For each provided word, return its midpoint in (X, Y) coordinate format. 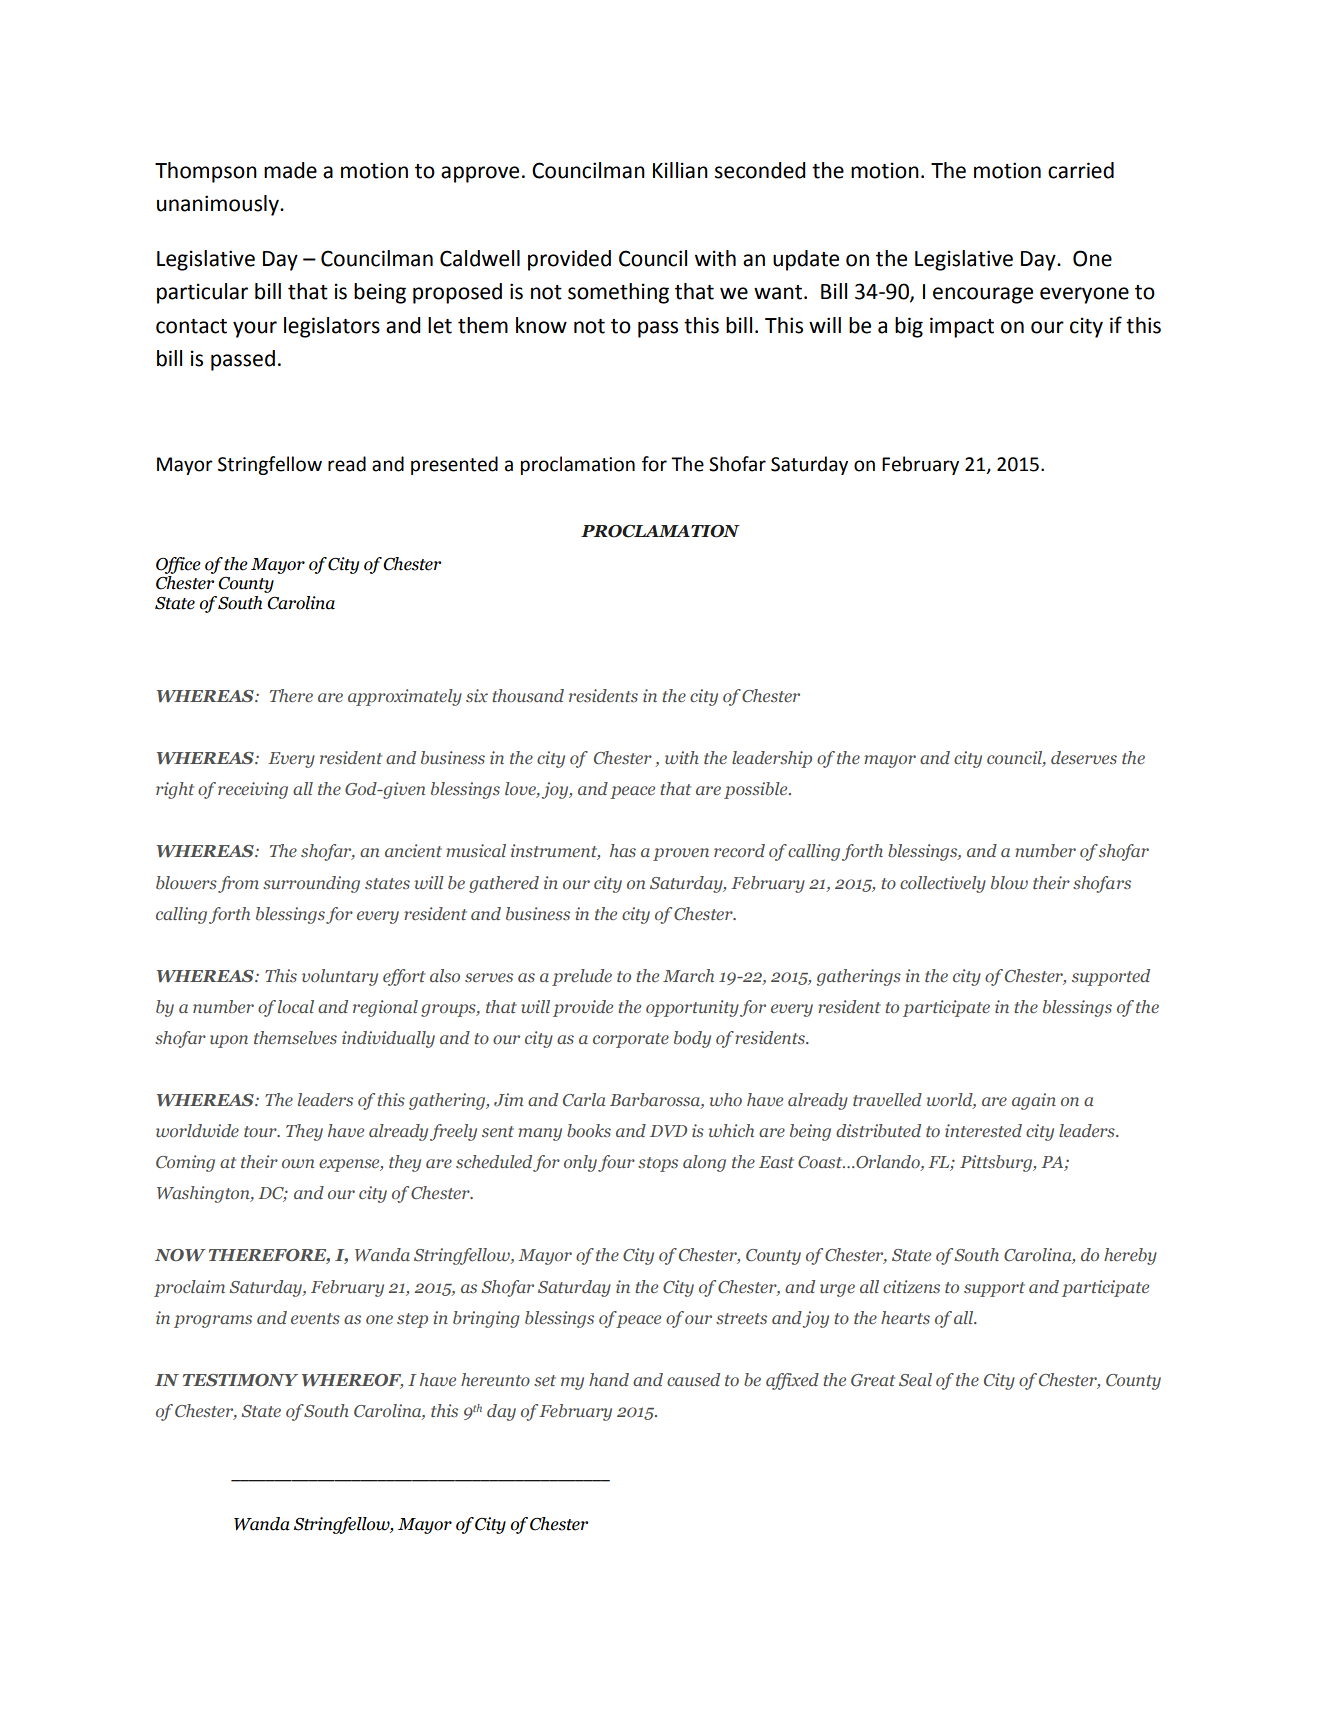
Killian (680, 170)
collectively (943, 884)
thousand (528, 695)
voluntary (340, 977)
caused (693, 1379)
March (688, 975)
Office (178, 565)
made (290, 170)
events (315, 1318)
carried (1081, 170)
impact (962, 327)
